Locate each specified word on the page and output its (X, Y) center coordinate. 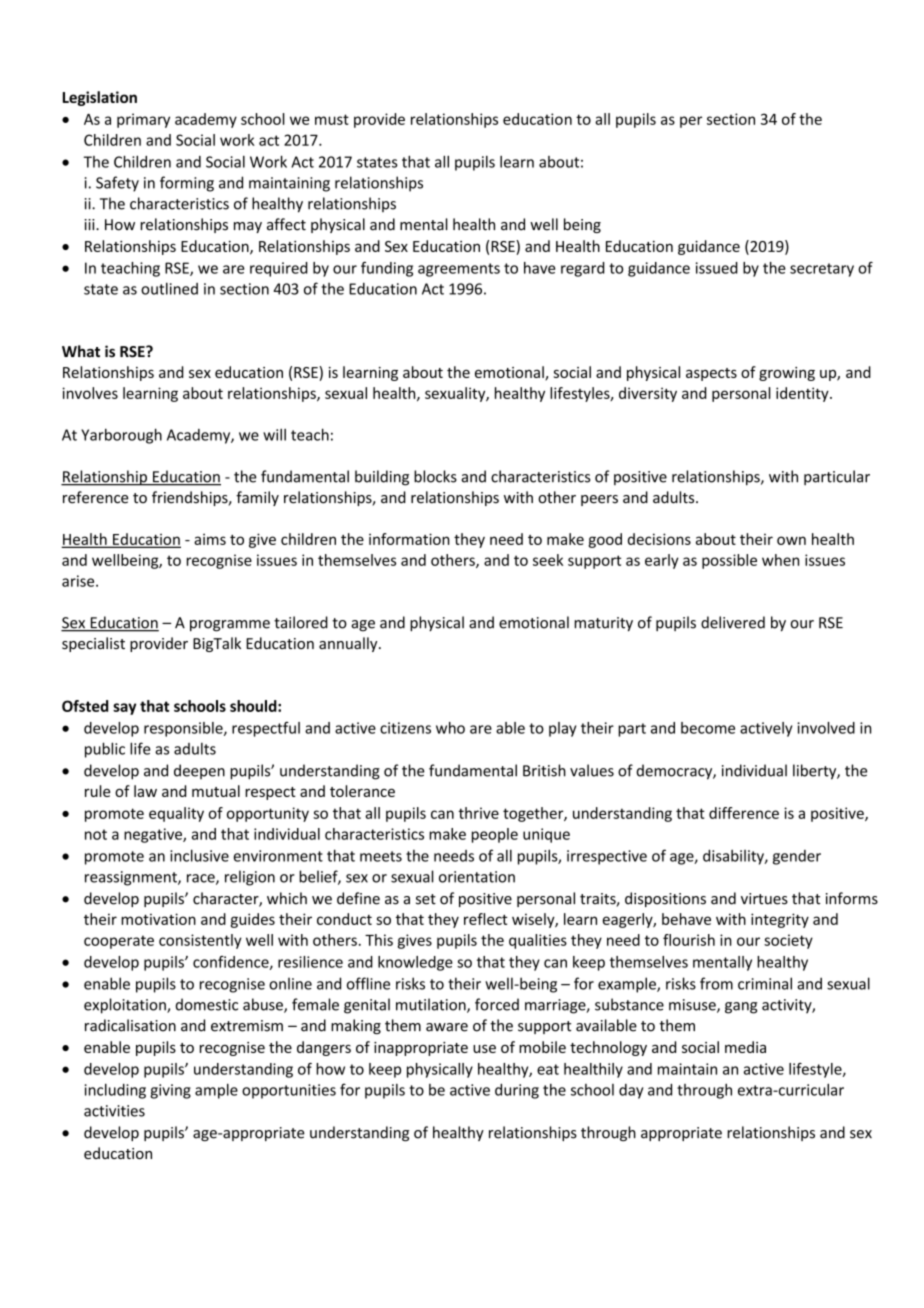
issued (717, 268)
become (708, 728)
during (517, 1091)
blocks (435, 476)
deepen (199, 771)
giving (170, 1091)
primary (143, 120)
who (450, 728)
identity (803, 394)
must (332, 119)
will (274, 434)
